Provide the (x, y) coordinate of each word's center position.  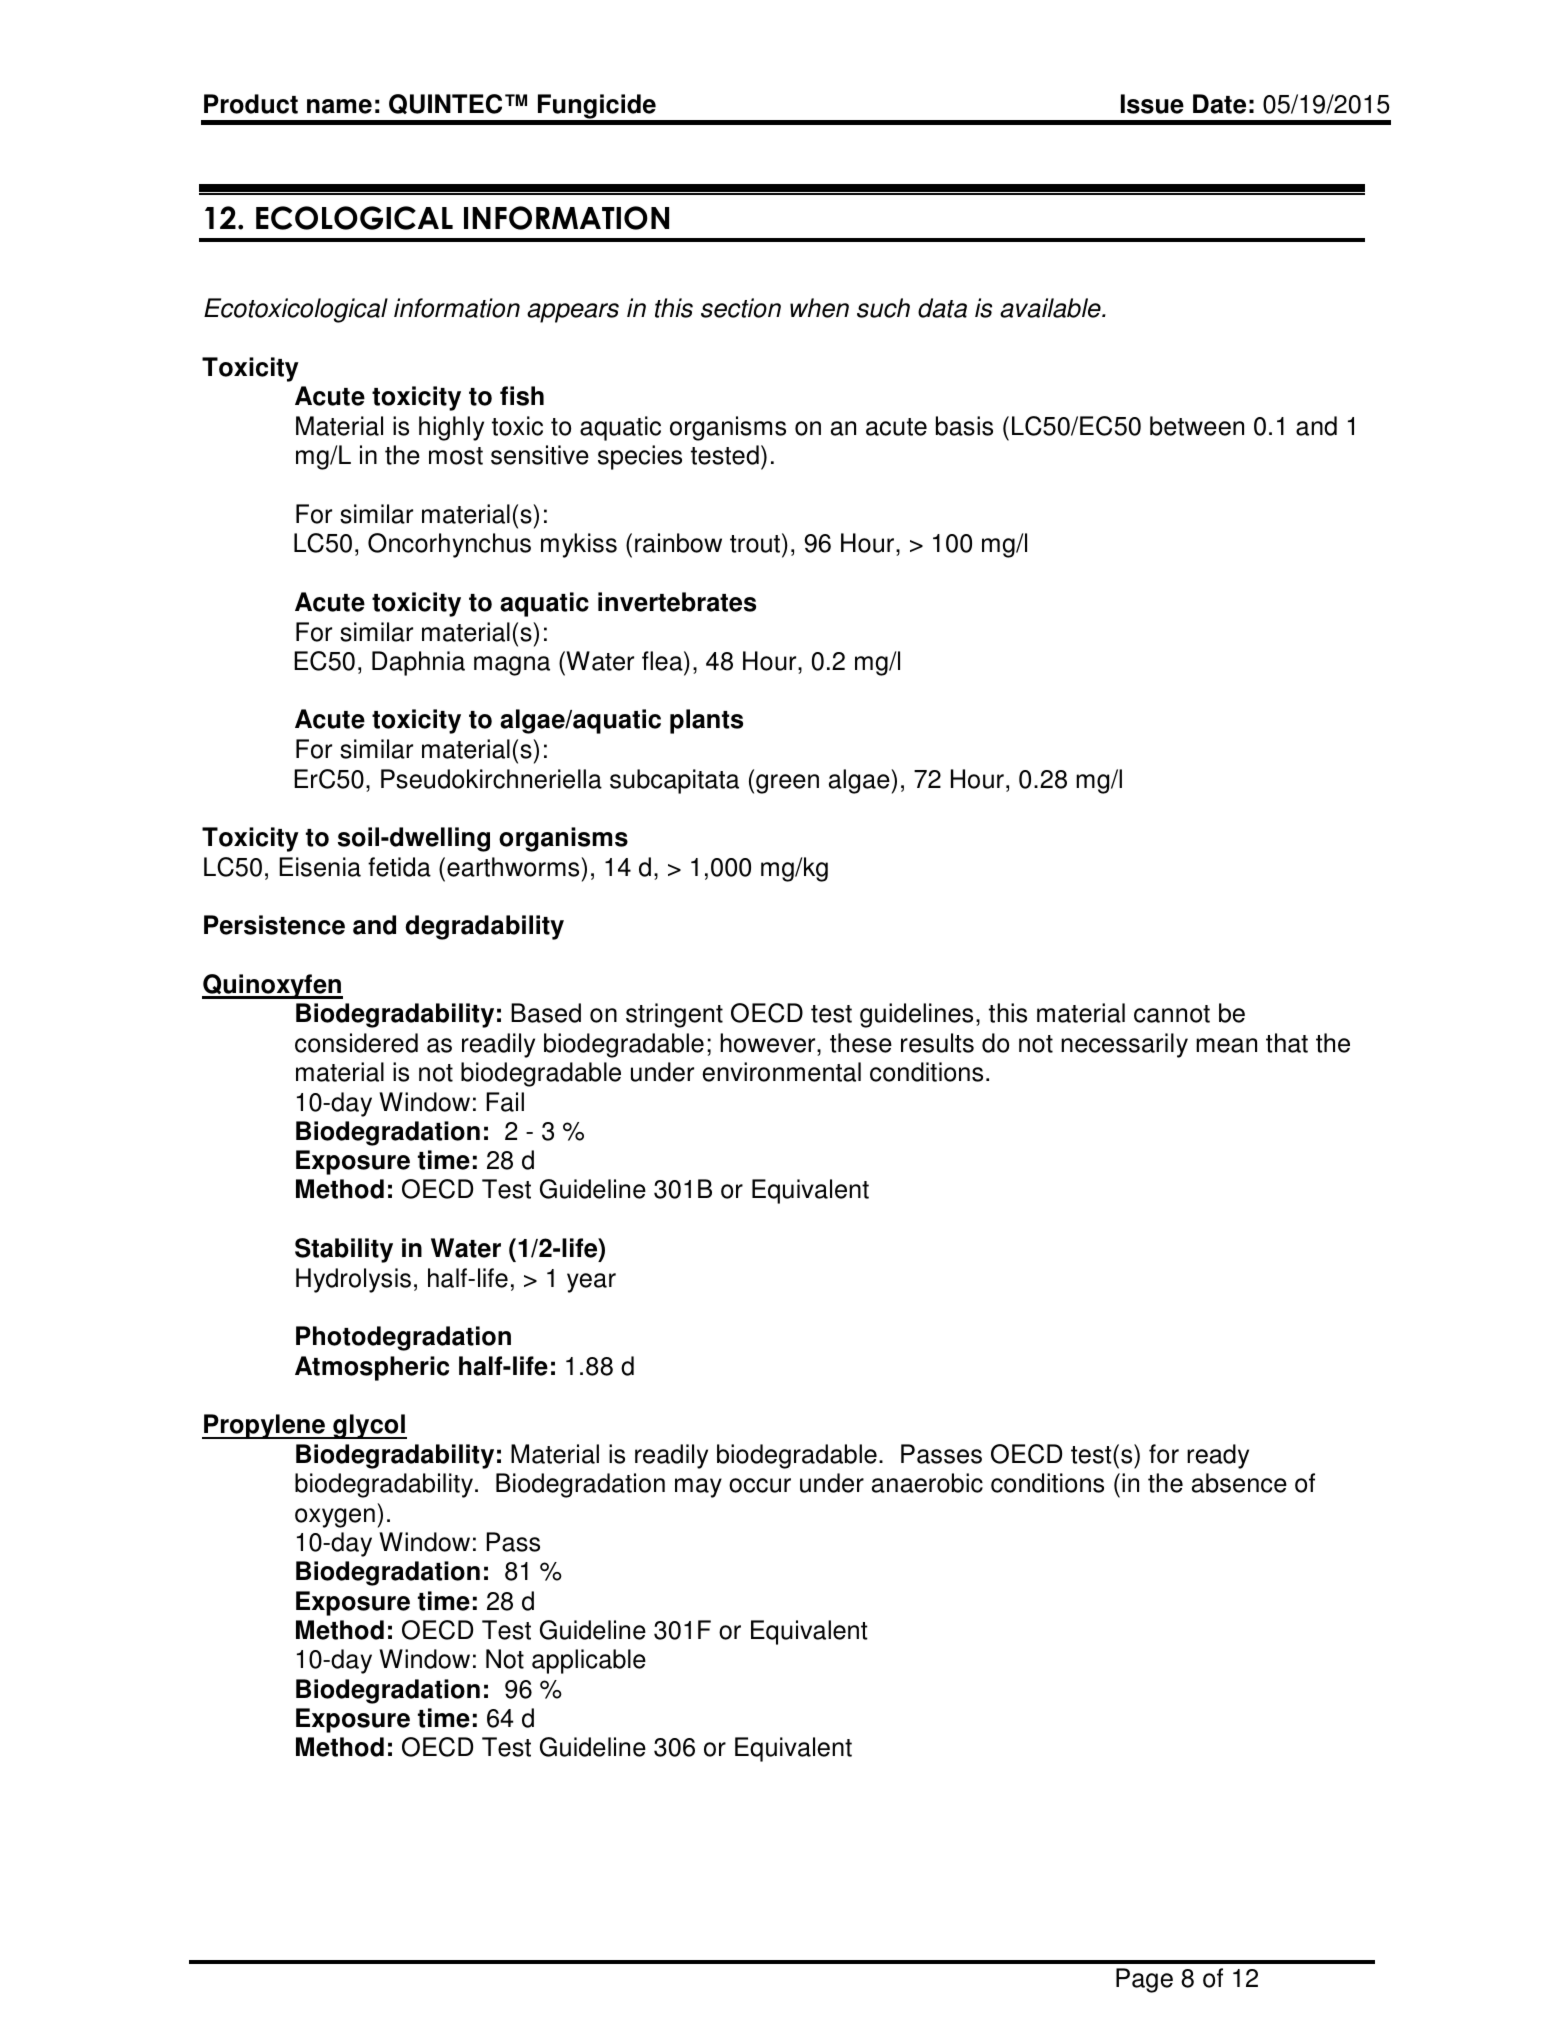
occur (760, 1485)
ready (1218, 1456)
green (787, 784)
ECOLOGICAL (354, 218)
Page (1144, 1980)
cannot (1172, 1014)
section (741, 308)
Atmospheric (372, 1368)
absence (1239, 1483)
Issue (1152, 104)
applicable (589, 1661)
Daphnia (418, 663)
